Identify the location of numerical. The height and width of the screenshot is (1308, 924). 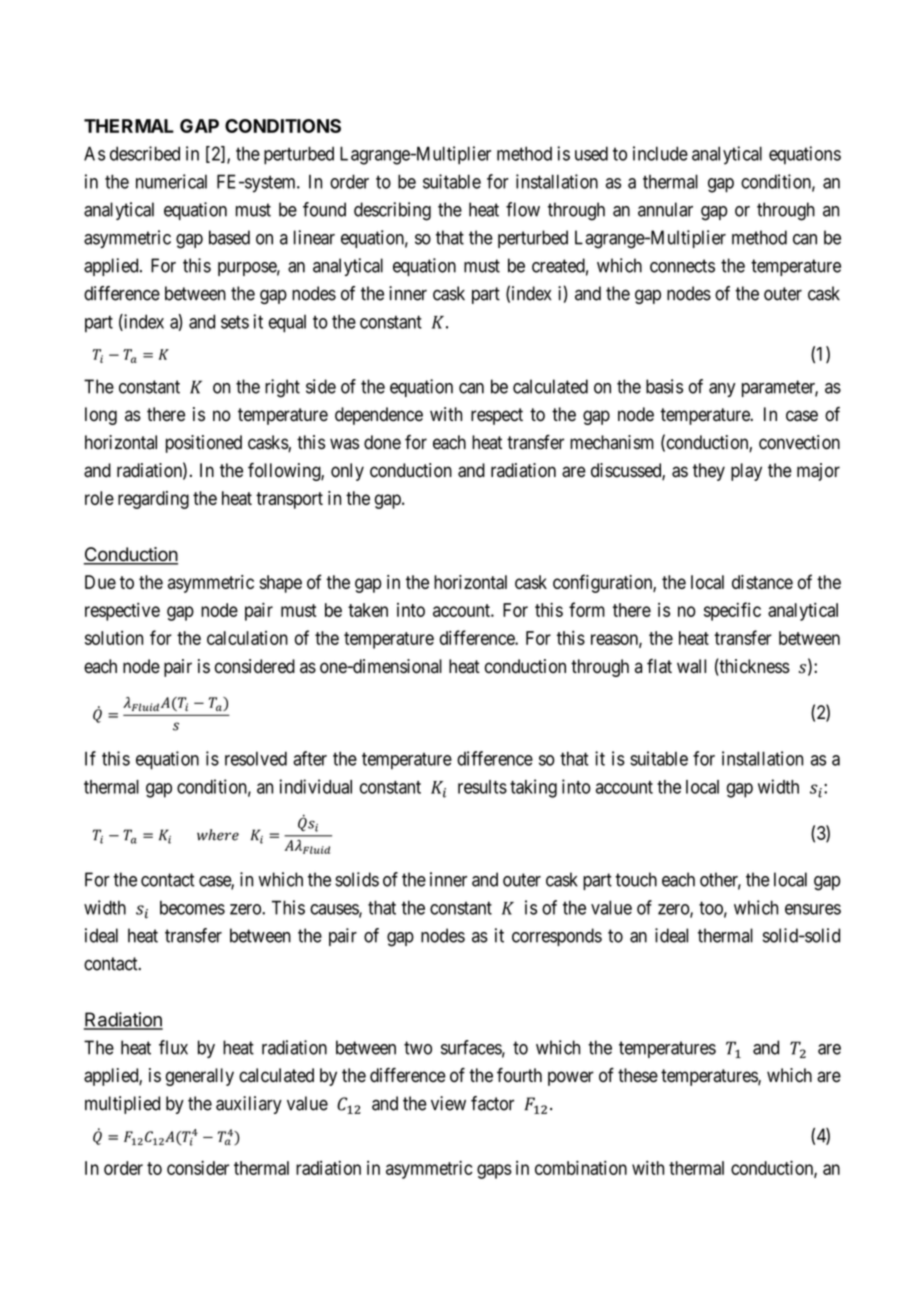
(171, 181).
